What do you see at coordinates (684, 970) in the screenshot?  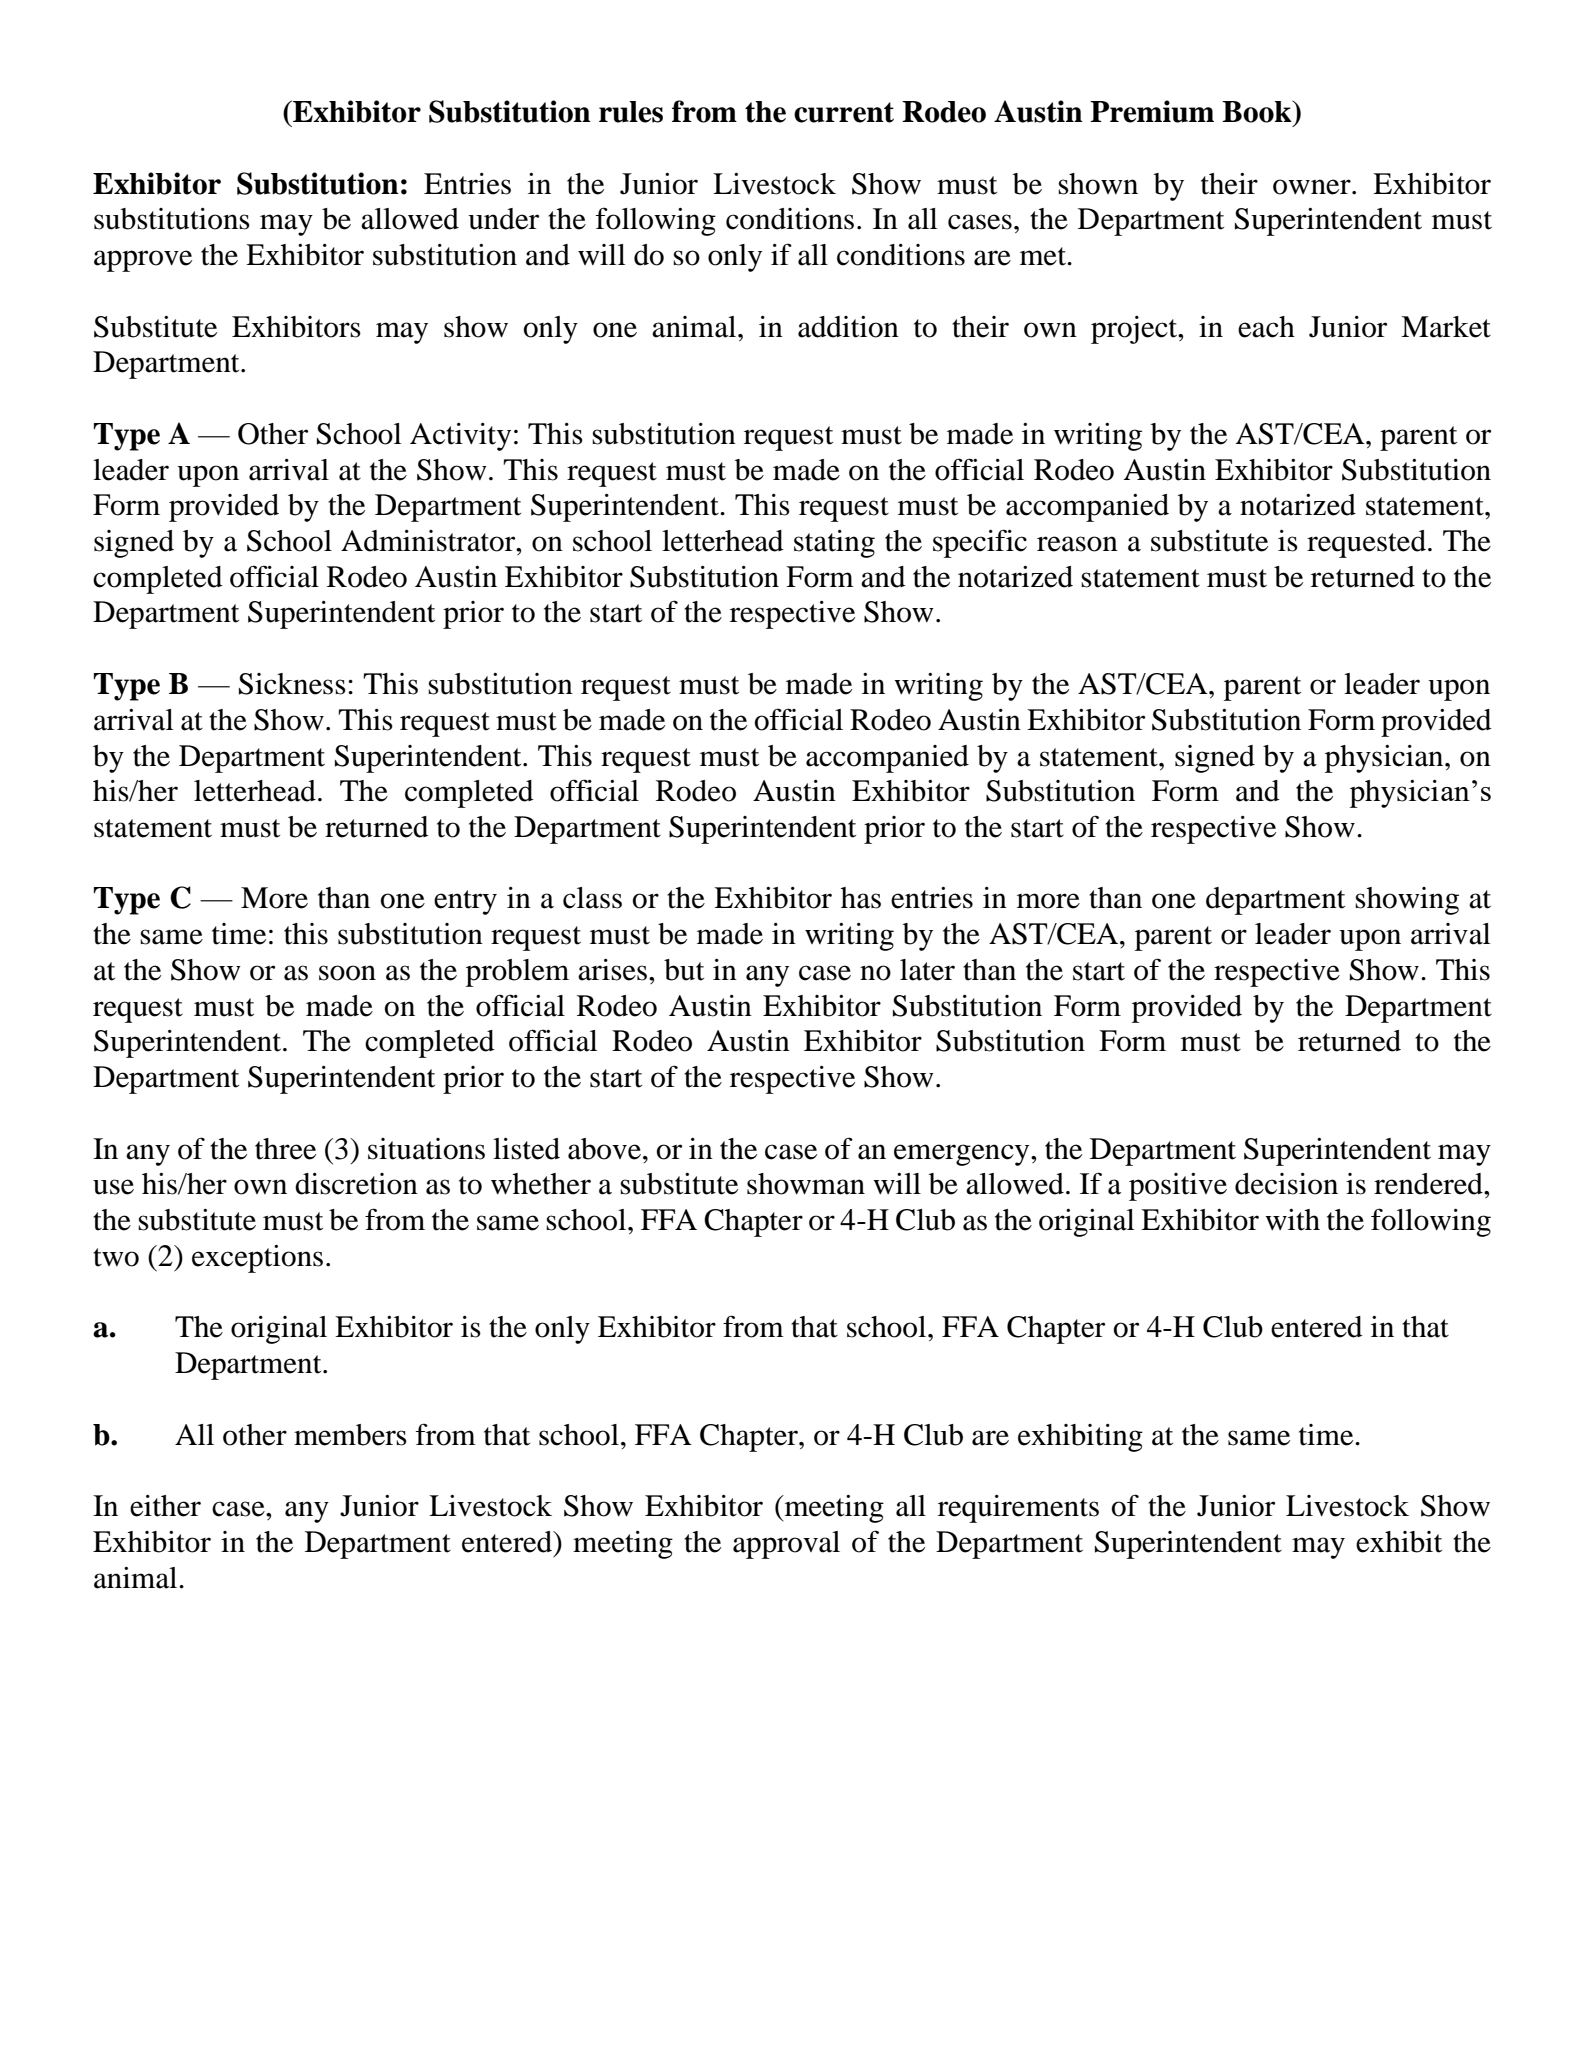 I see `but` at bounding box center [684, 970].
